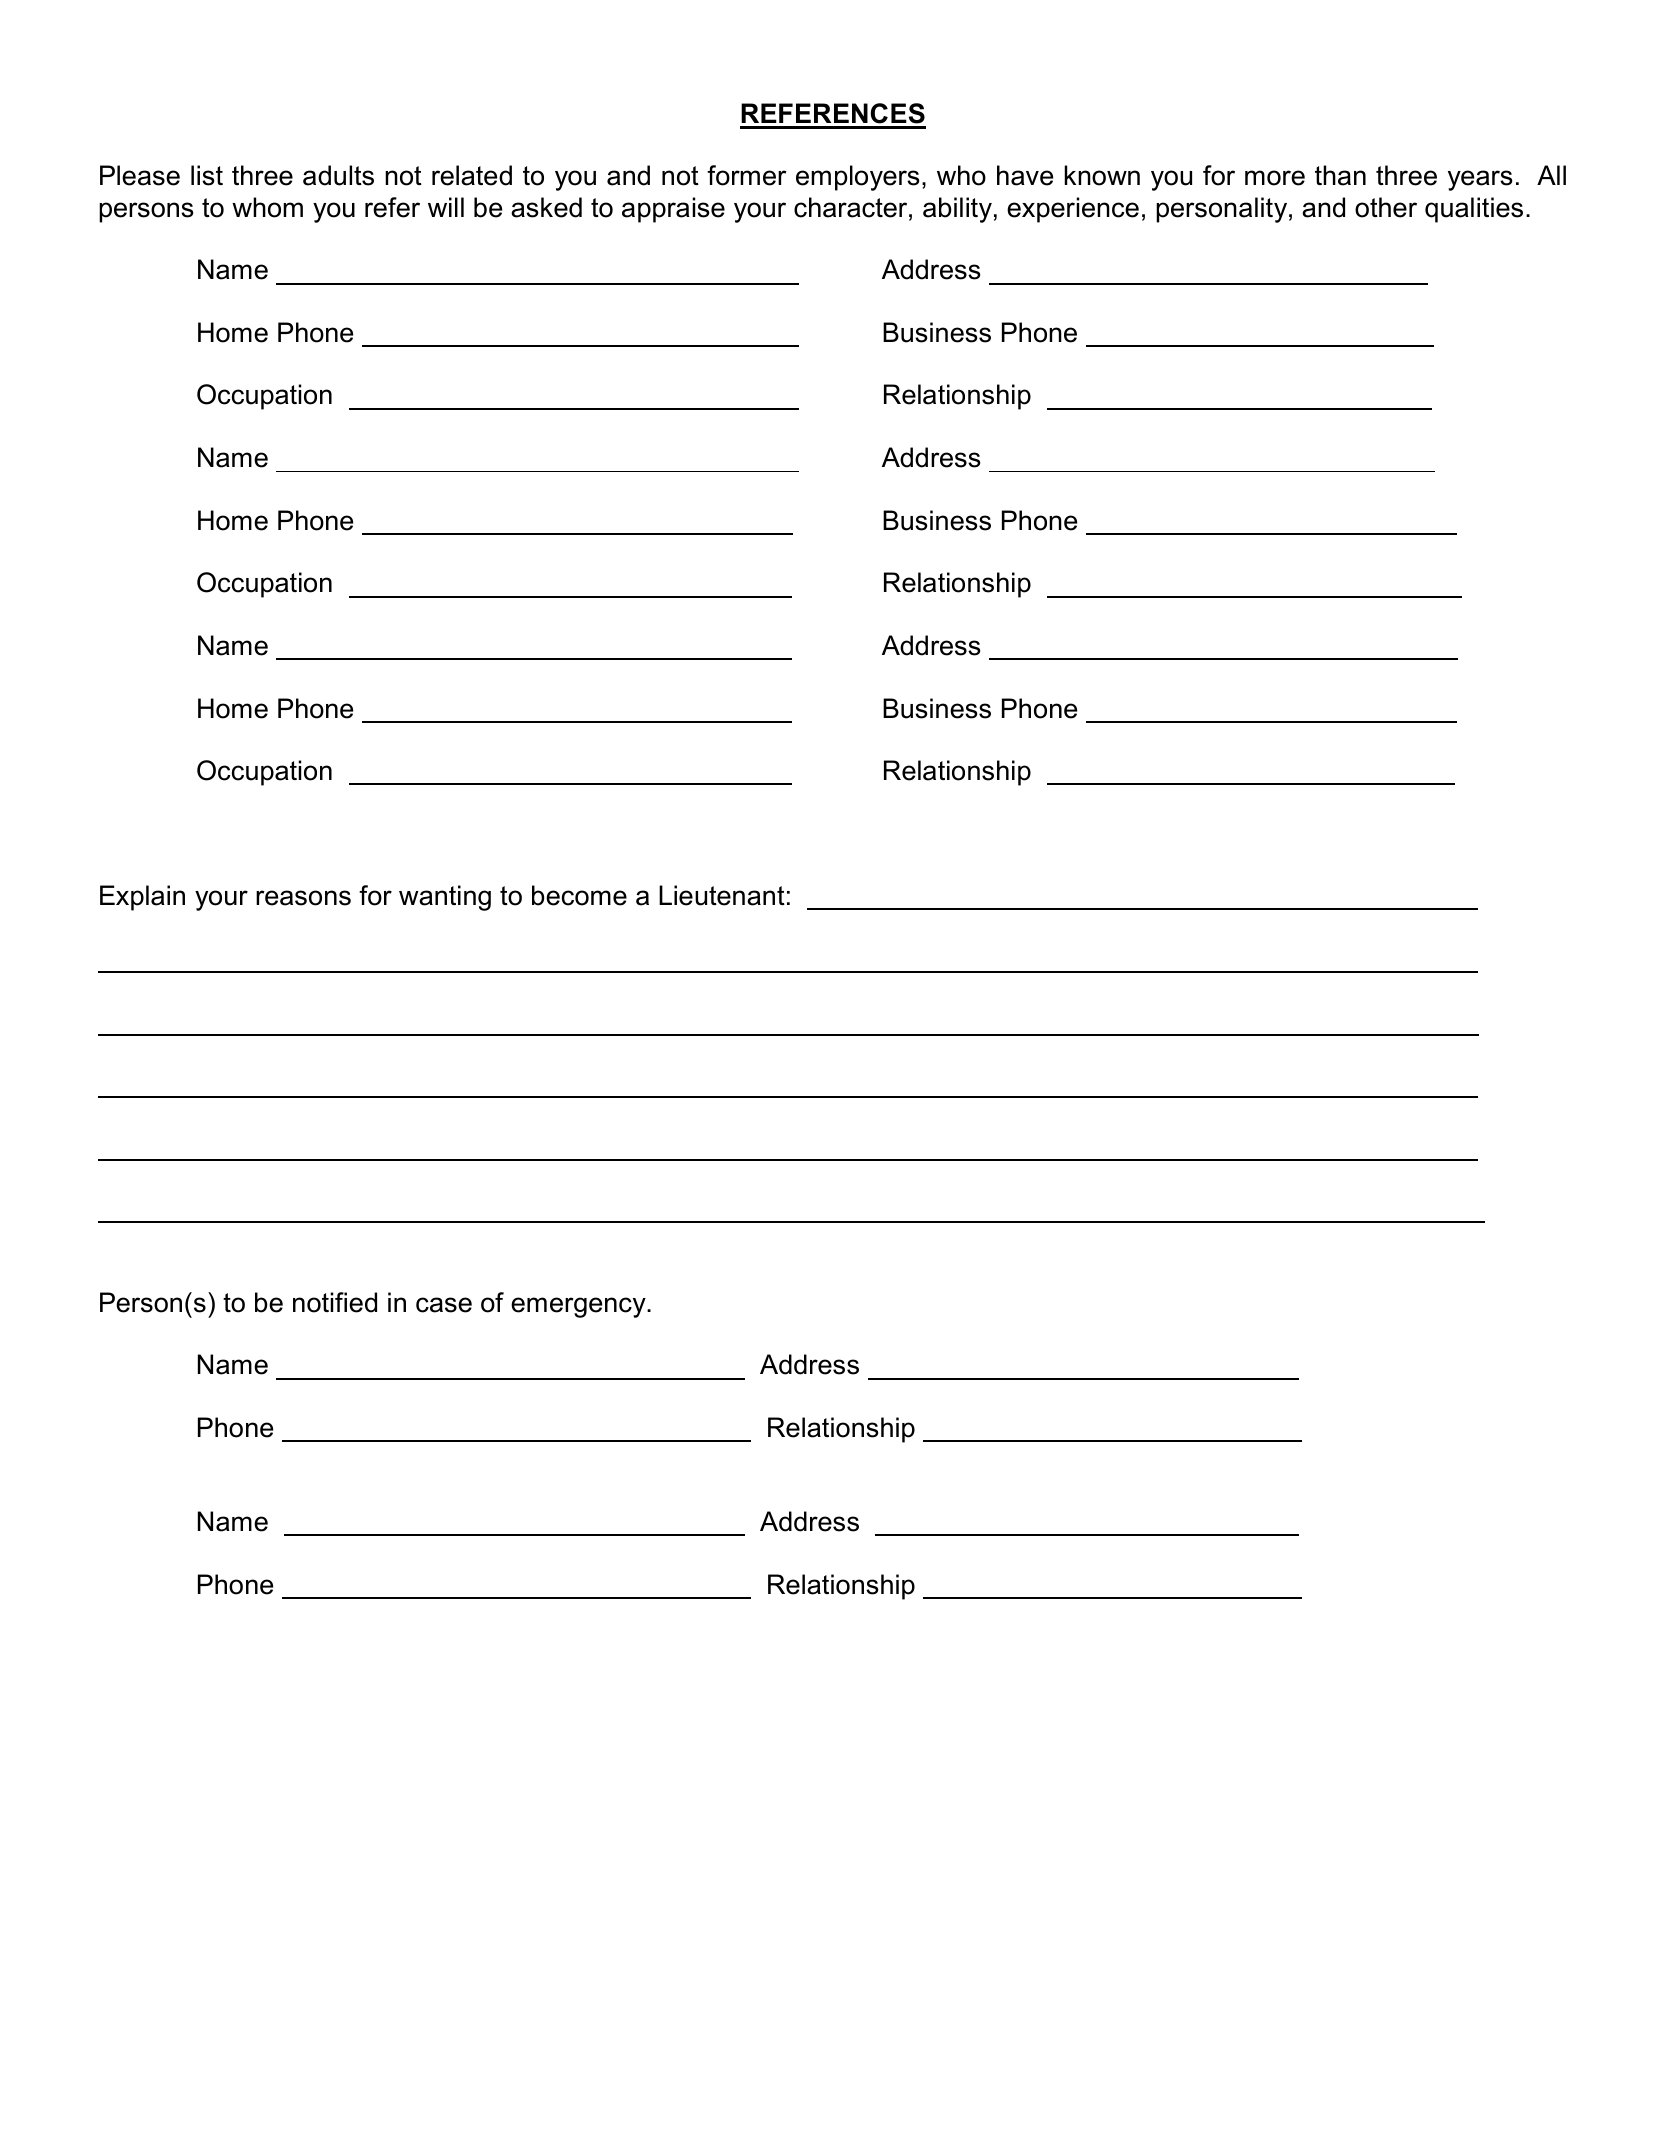 The width and height of the page is (1666, 2155). What do you see at coordinates (267, 207) in the page?
I see `whom` at bounding box center [267, 207].
